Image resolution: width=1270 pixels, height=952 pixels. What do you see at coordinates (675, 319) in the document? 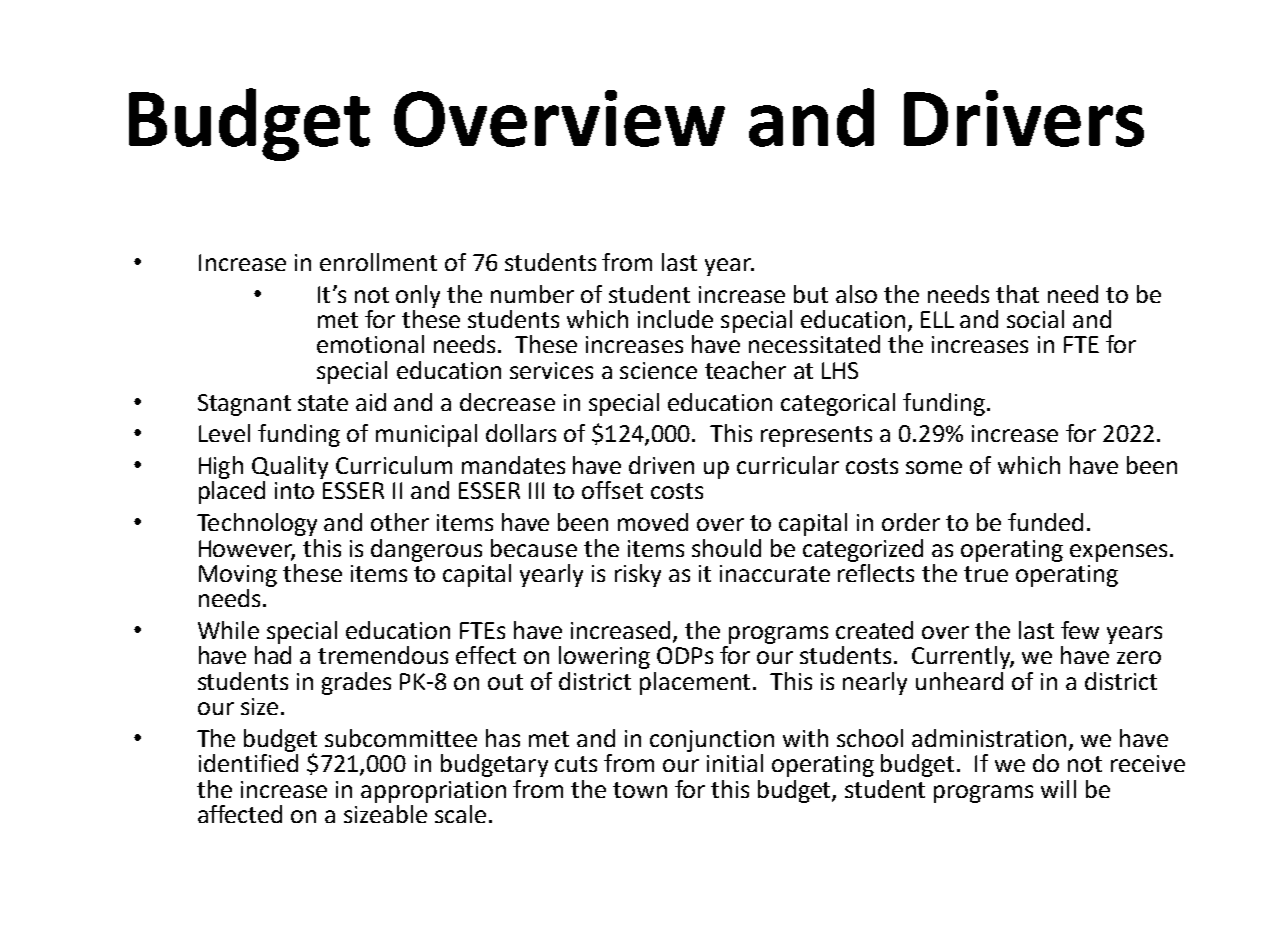
I see `include` at bounding box center [675, 319].
